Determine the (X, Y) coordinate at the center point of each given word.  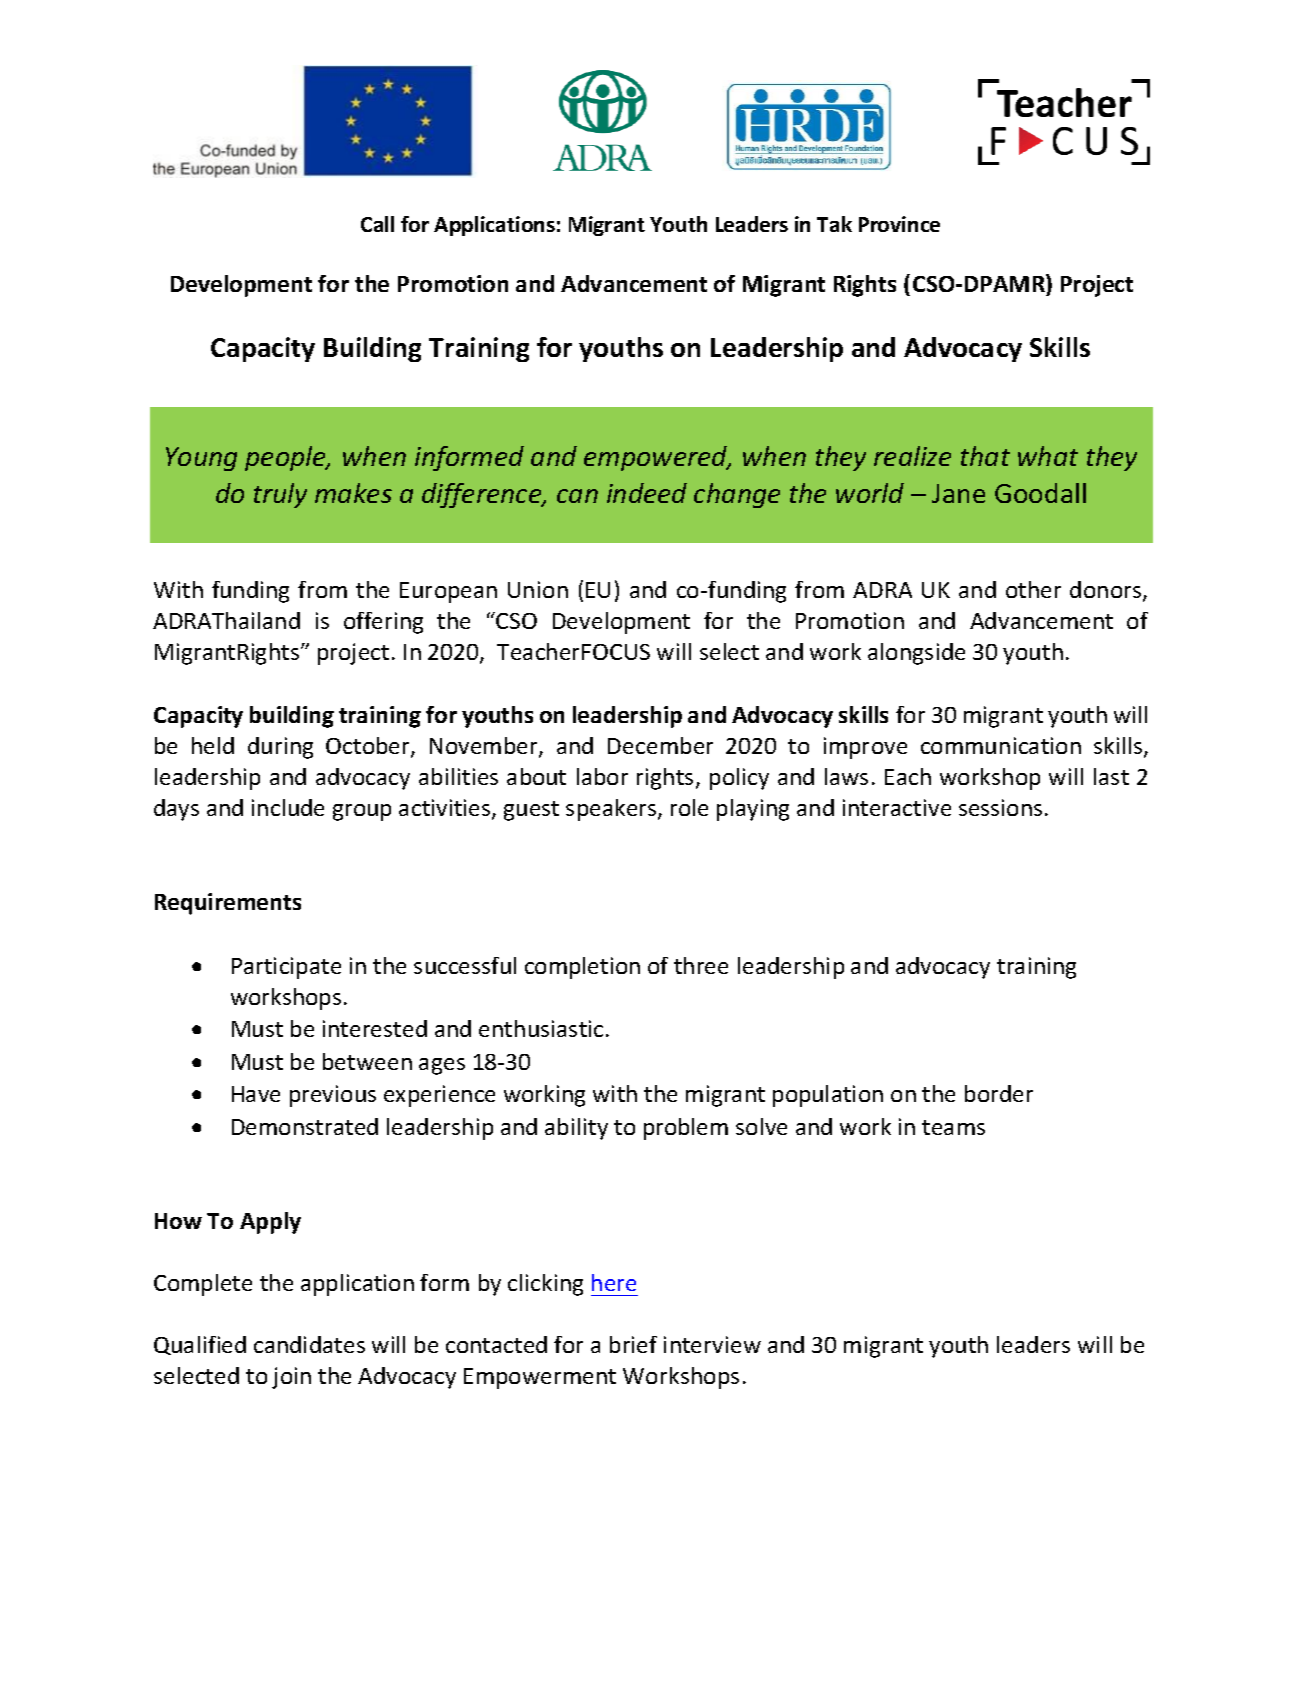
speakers (612, 810)
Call (377, 224)
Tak (834, 224)
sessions (1000, 807)
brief (633, 1344)
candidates (309, 1344)
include (288, 807)
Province (899, 224)
